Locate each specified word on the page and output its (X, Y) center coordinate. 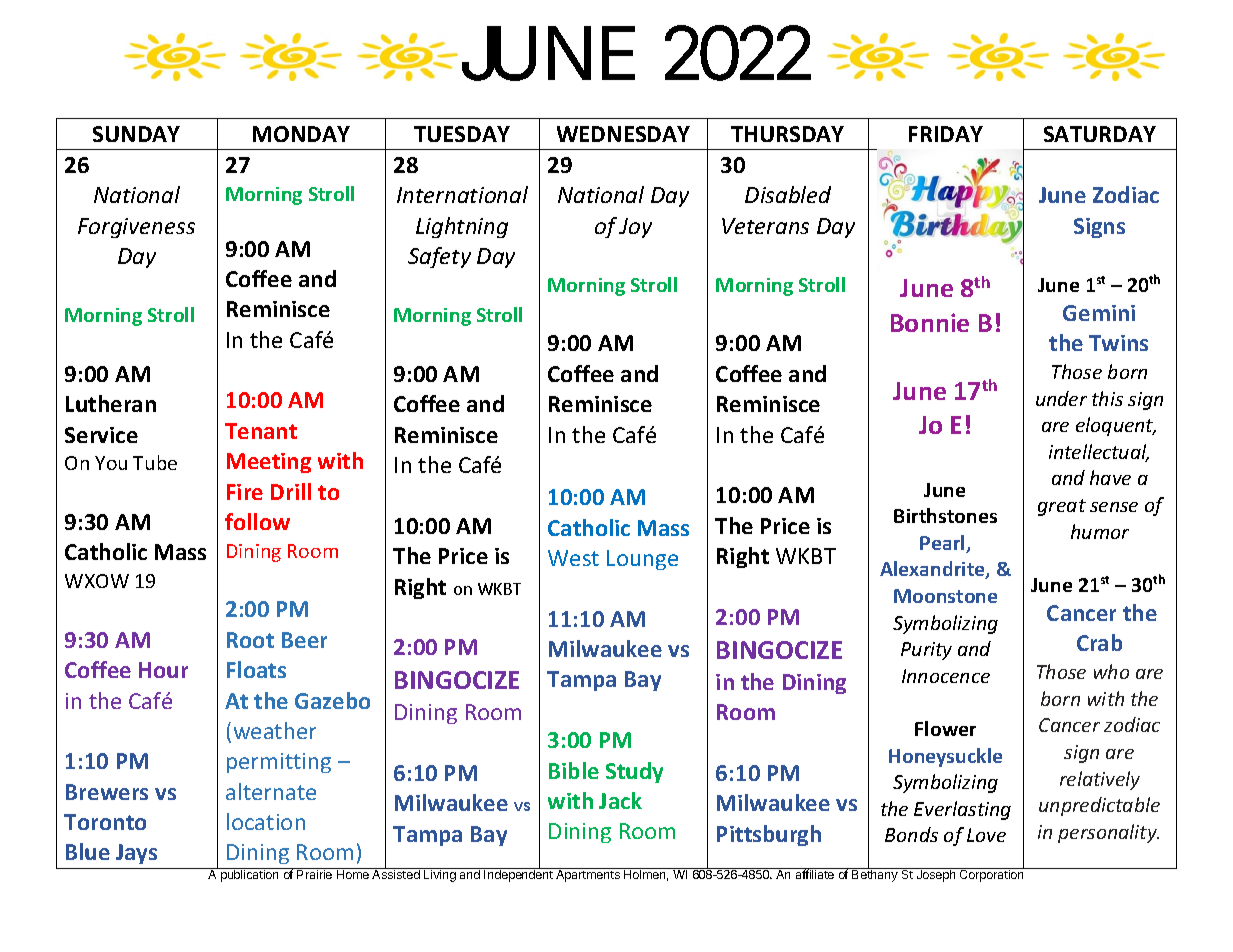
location (266, 821)
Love (986, 835)
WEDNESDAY (623, 134)
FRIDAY (946, 134)
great (1062, 507)
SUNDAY (136, 134)
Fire (245, 492)
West (573, 558)
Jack (620, 800)
